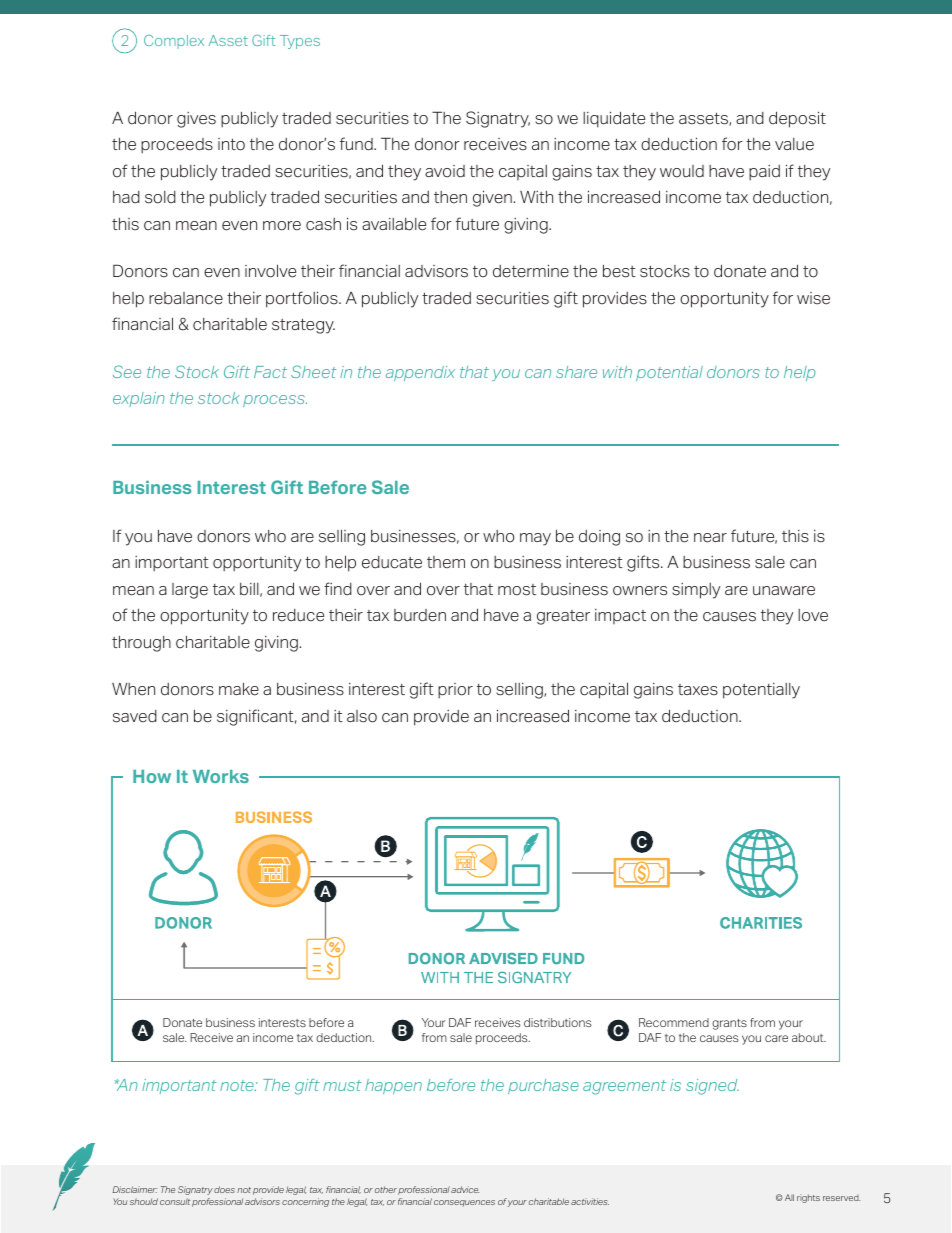 Image resolution: width=952 pixels, height=1233 pixels. Describe the element at coordinates (190, 591) in the image. I see `large` at that location.
